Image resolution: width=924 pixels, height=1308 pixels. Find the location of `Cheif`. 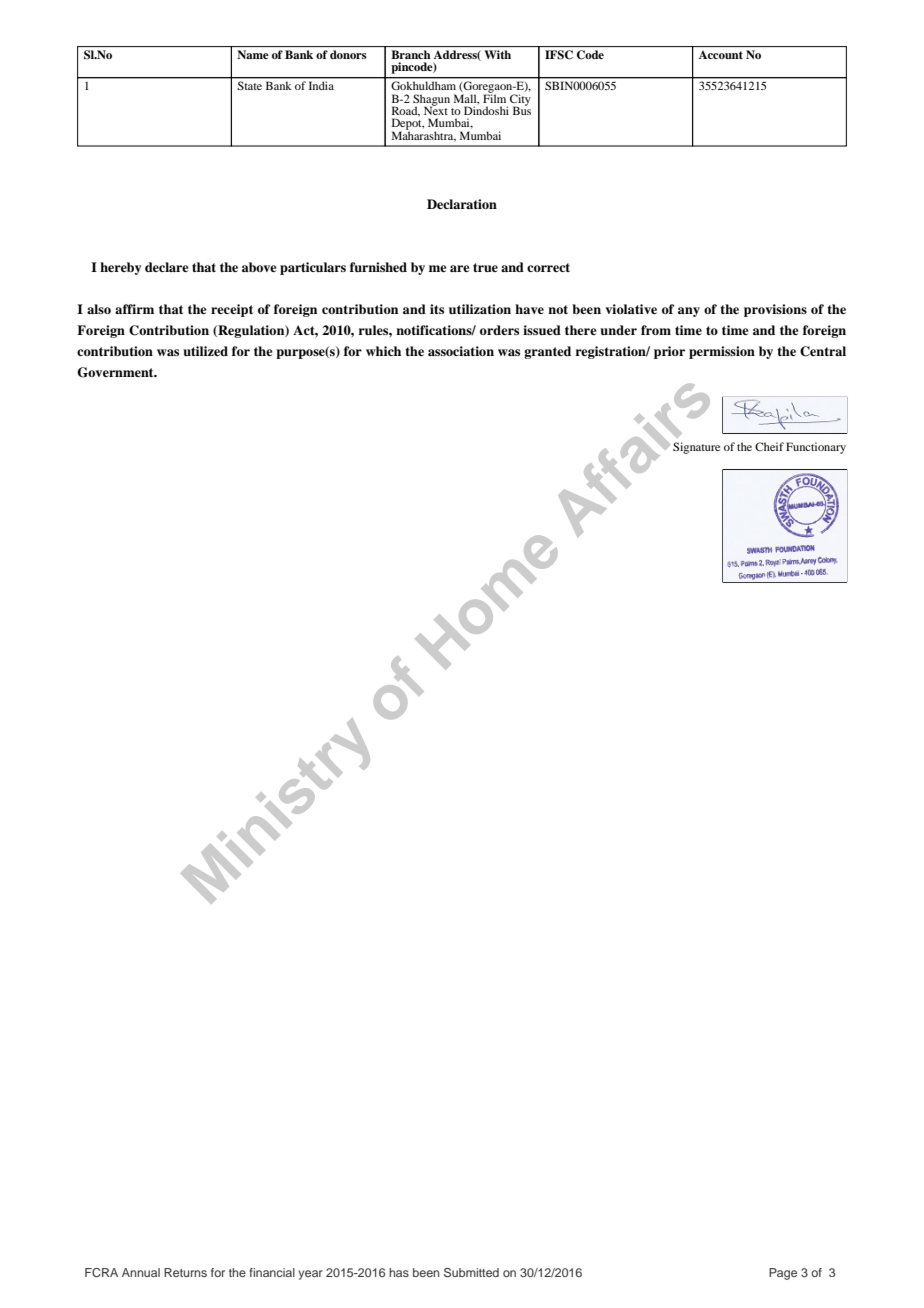

Cheif is located at coordinates (769, 446).
